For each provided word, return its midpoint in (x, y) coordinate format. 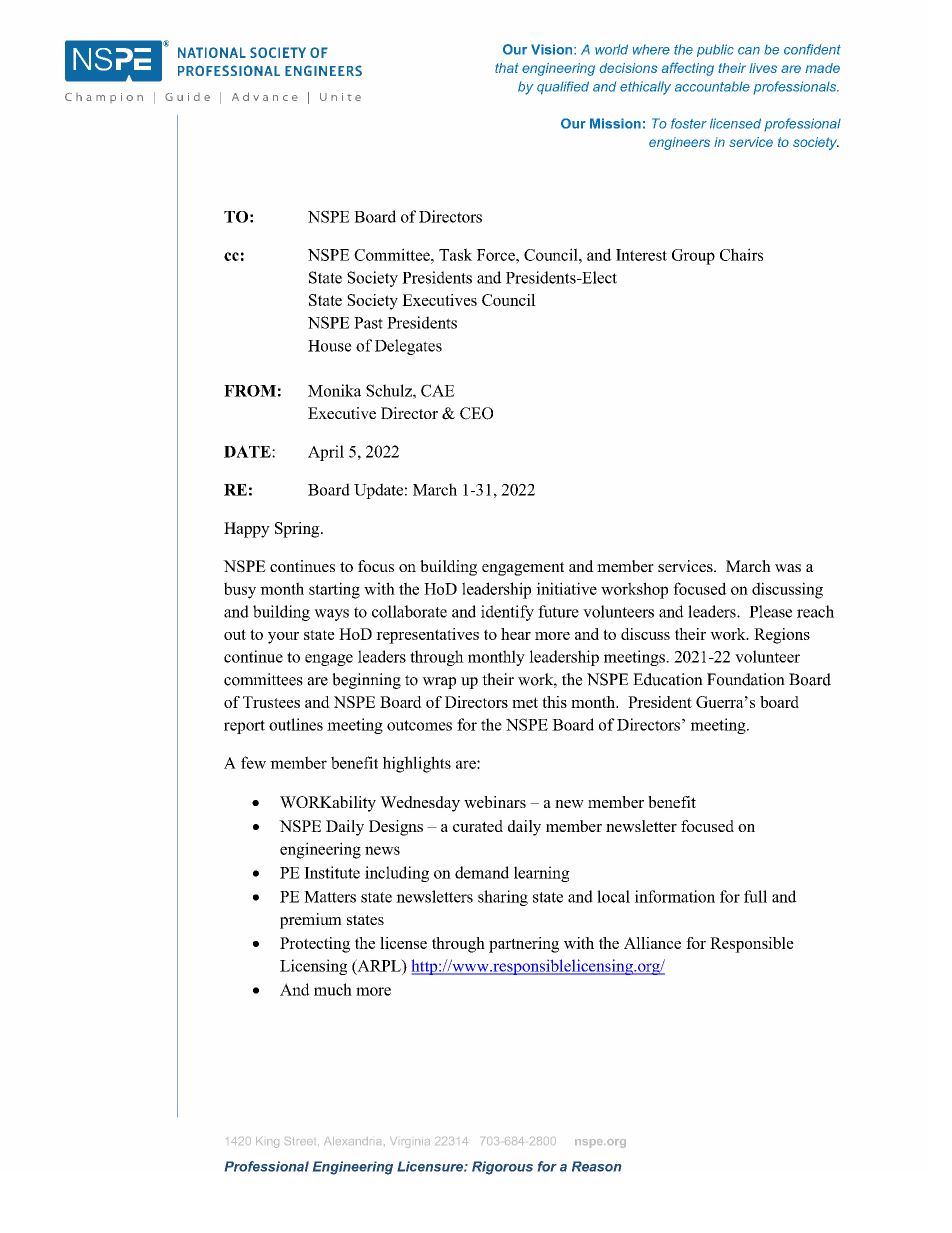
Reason (596, 1166)
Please (770, 611)
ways (331, 615)
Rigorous (502, 1168)
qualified (563, 88)
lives (763, 68)
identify (507, 613)
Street (302, 1141)
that (506, 68)
